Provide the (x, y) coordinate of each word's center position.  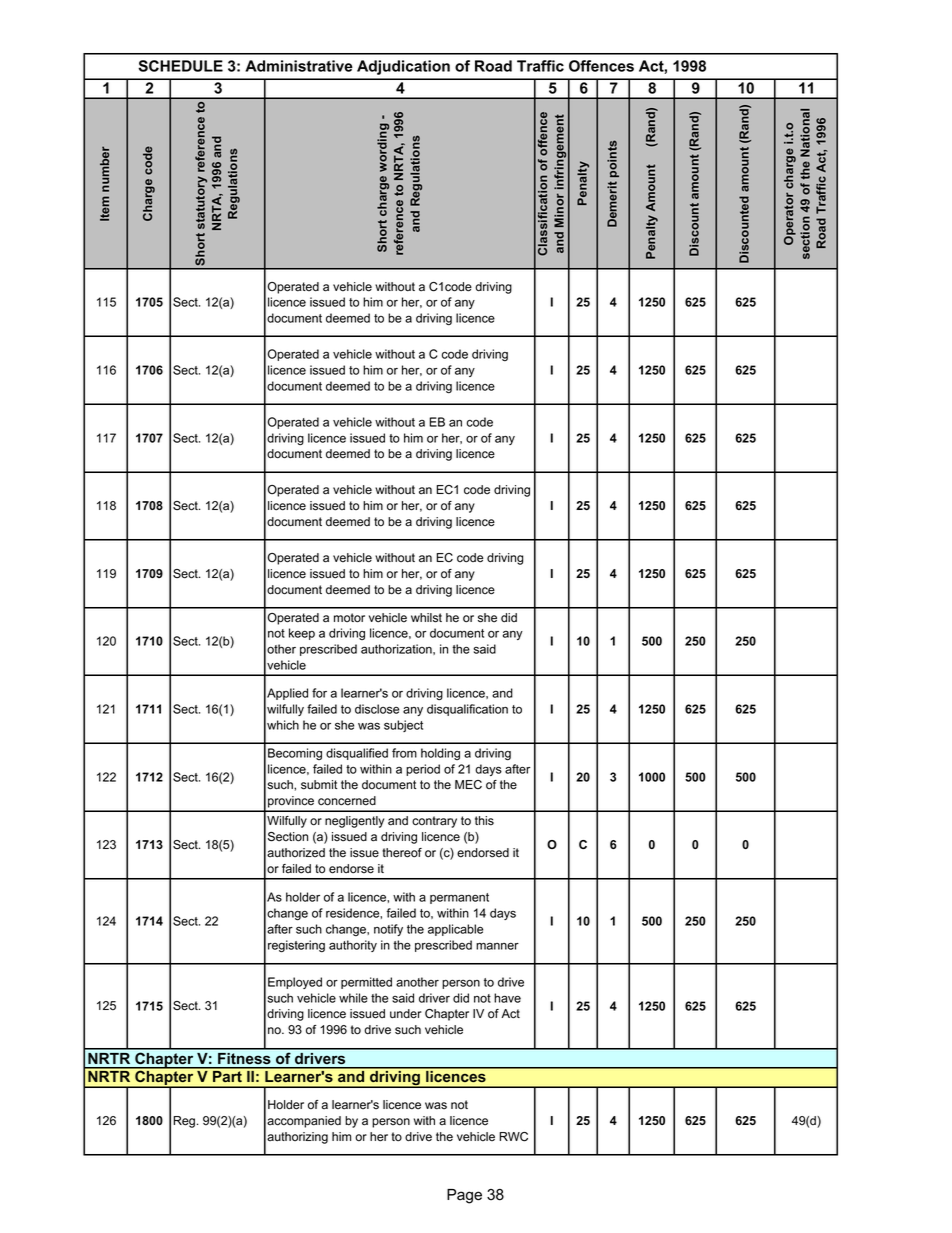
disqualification (467, 710)
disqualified (357, 754)
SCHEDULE (180, 66)
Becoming (295, 754)
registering (296, 946)
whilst (426, 618)
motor (349, 618)
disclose (377, 709)
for (319, 693)
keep (302, 634)
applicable (455, 930)
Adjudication (403, 67)
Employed (295, 983)
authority (353, 946)
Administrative (299, 66)
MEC (468, 784)
